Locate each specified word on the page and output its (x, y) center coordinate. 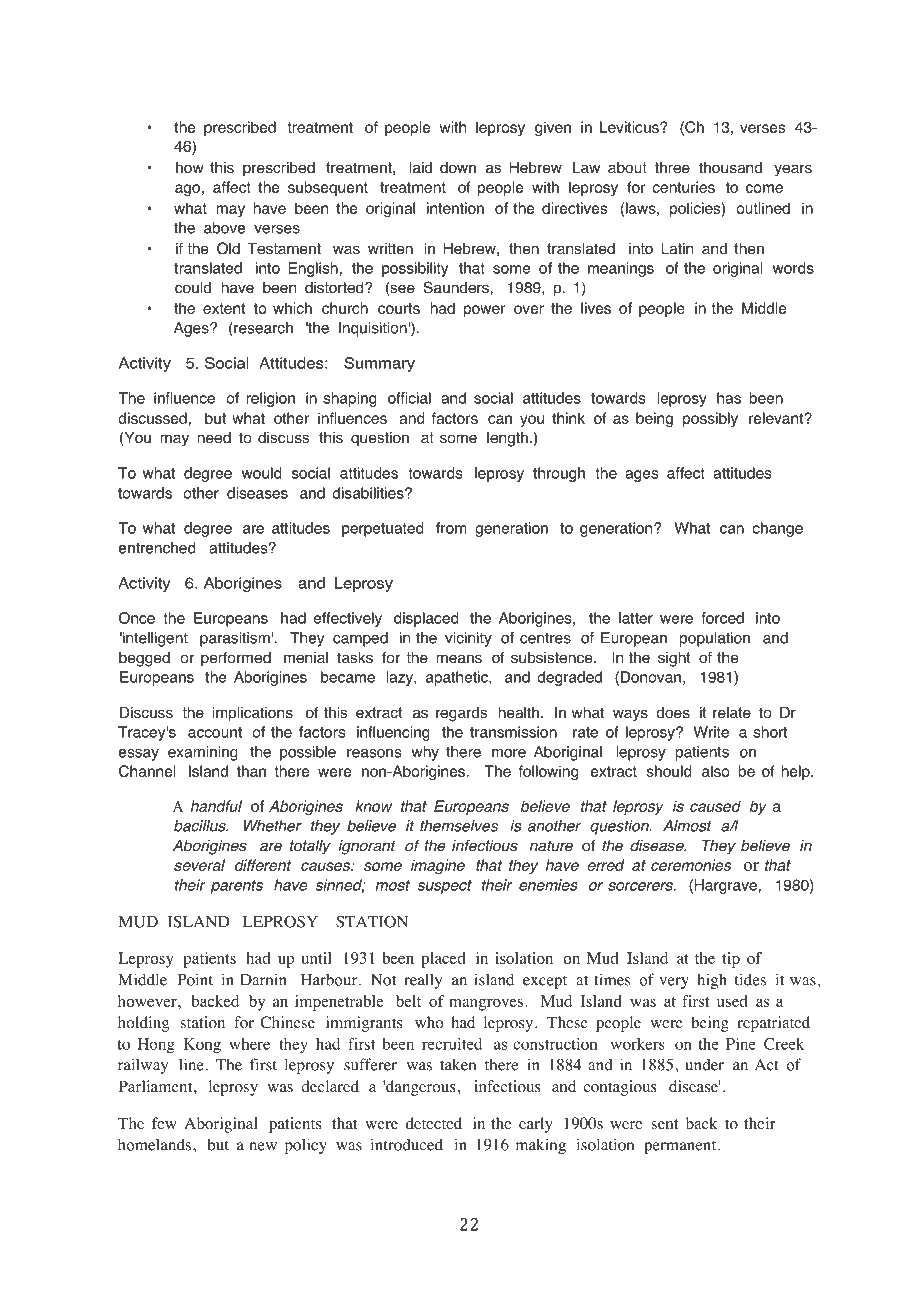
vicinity (468, 639)
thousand (730, 168)
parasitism (236, 639)
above (224, 228)
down (458, 168)
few (164, 1123)
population (715, 639)
